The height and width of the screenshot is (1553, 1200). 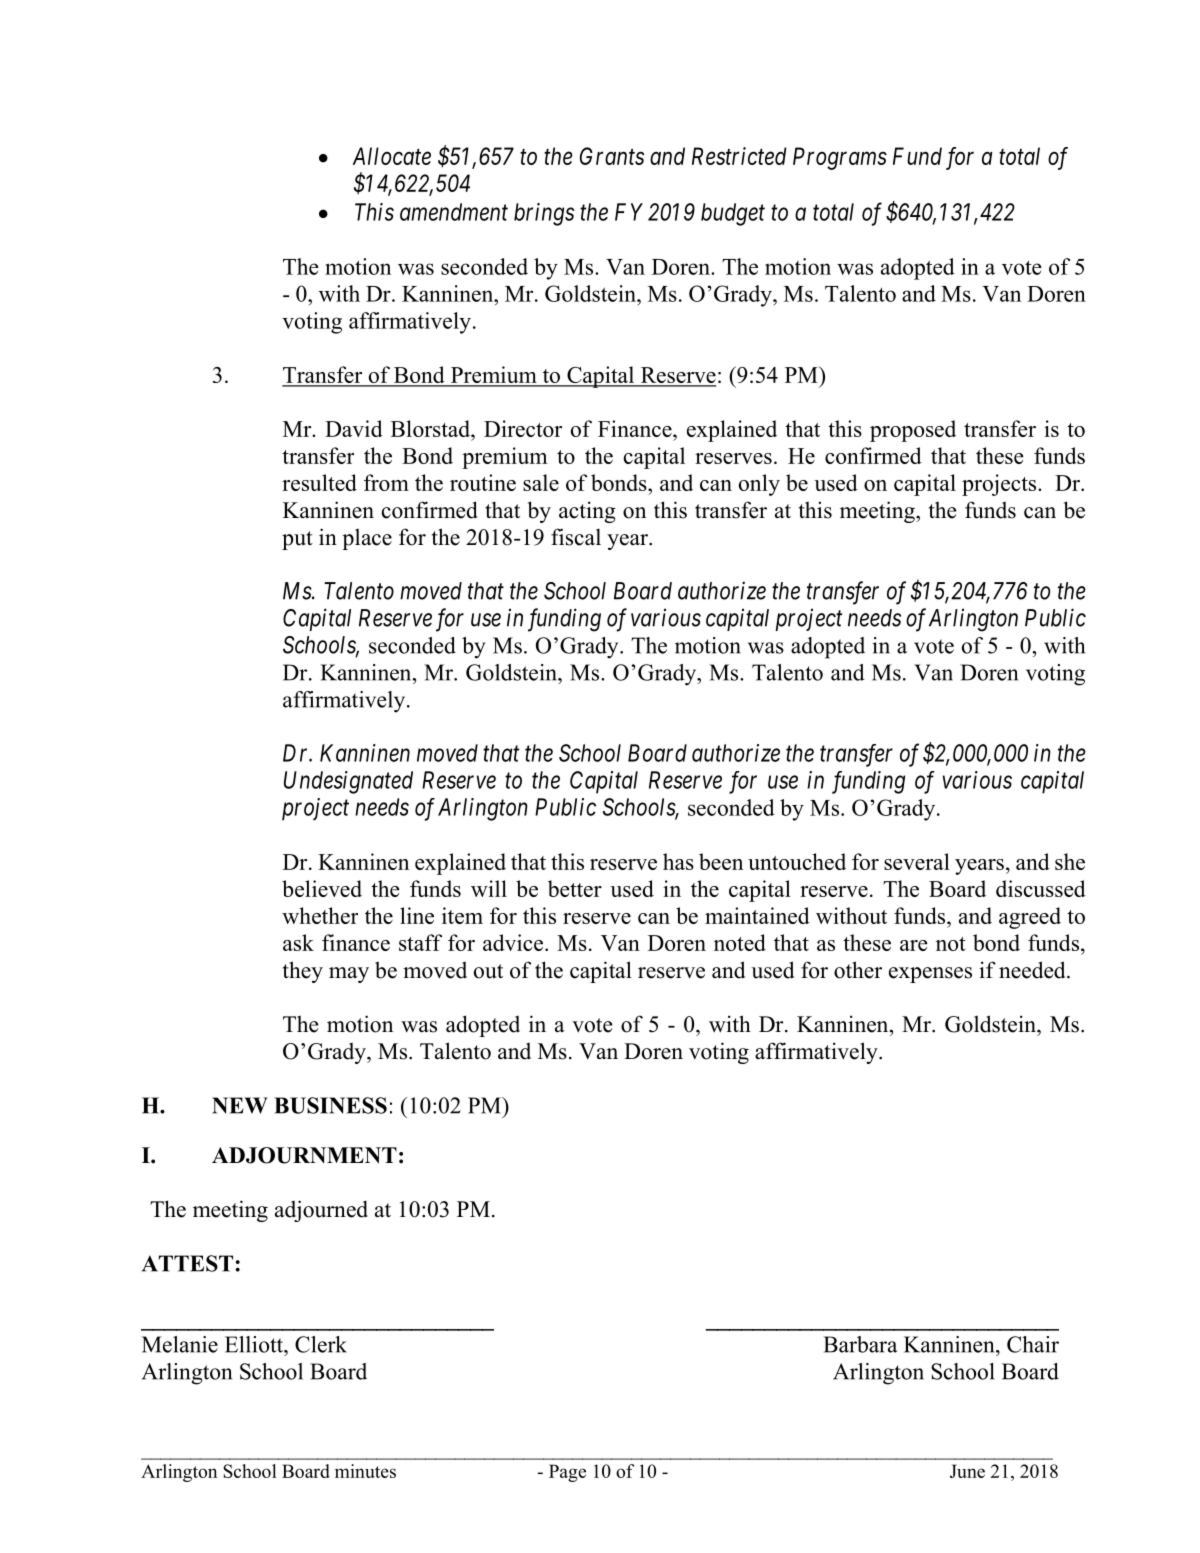 What do you see at coordinates (365, 1471) in the screenshot?
I see `minutes` at bounding box center [365, 1471].
